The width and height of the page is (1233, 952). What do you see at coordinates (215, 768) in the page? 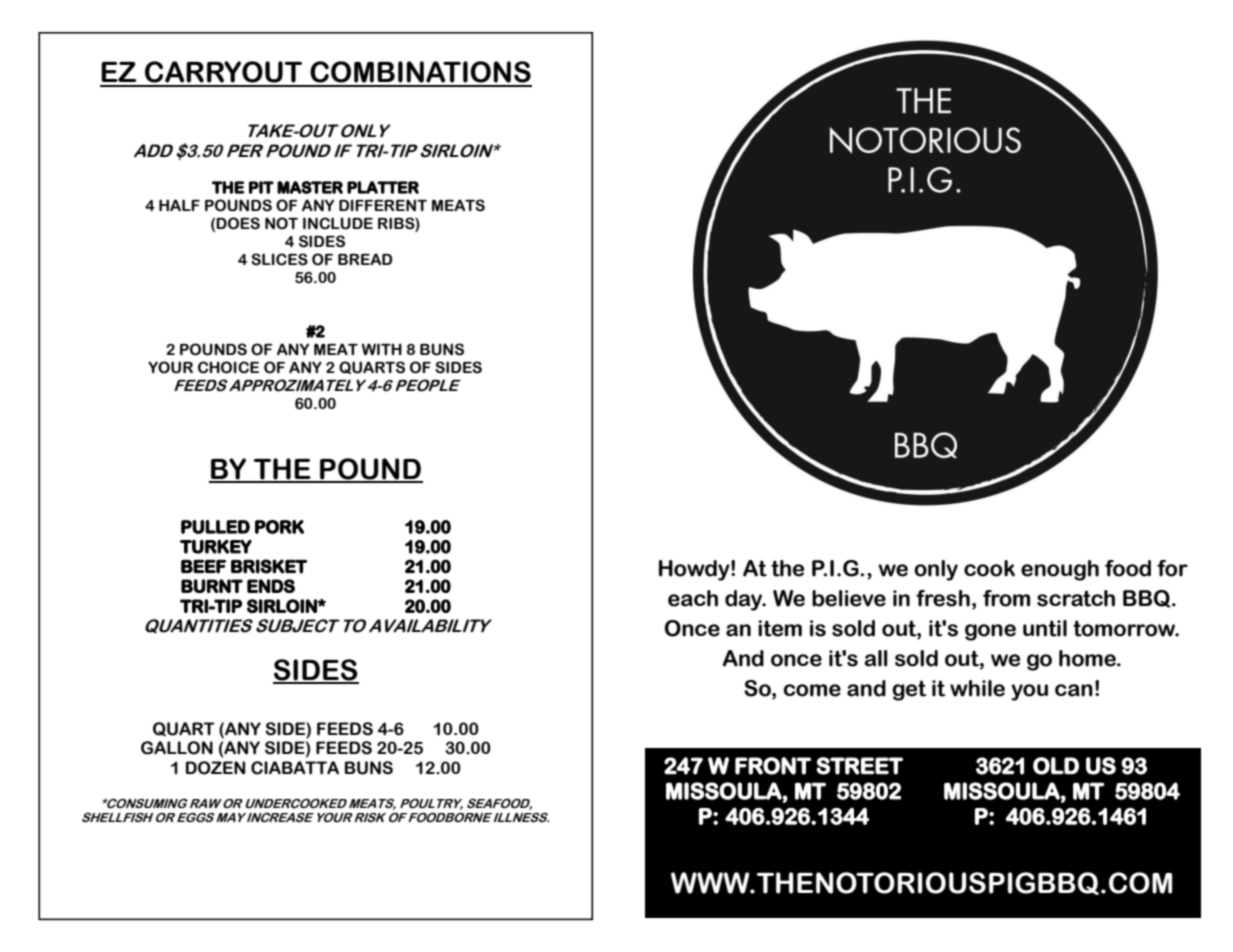
I see `DOZEN` at bounding box center [215, 768].
